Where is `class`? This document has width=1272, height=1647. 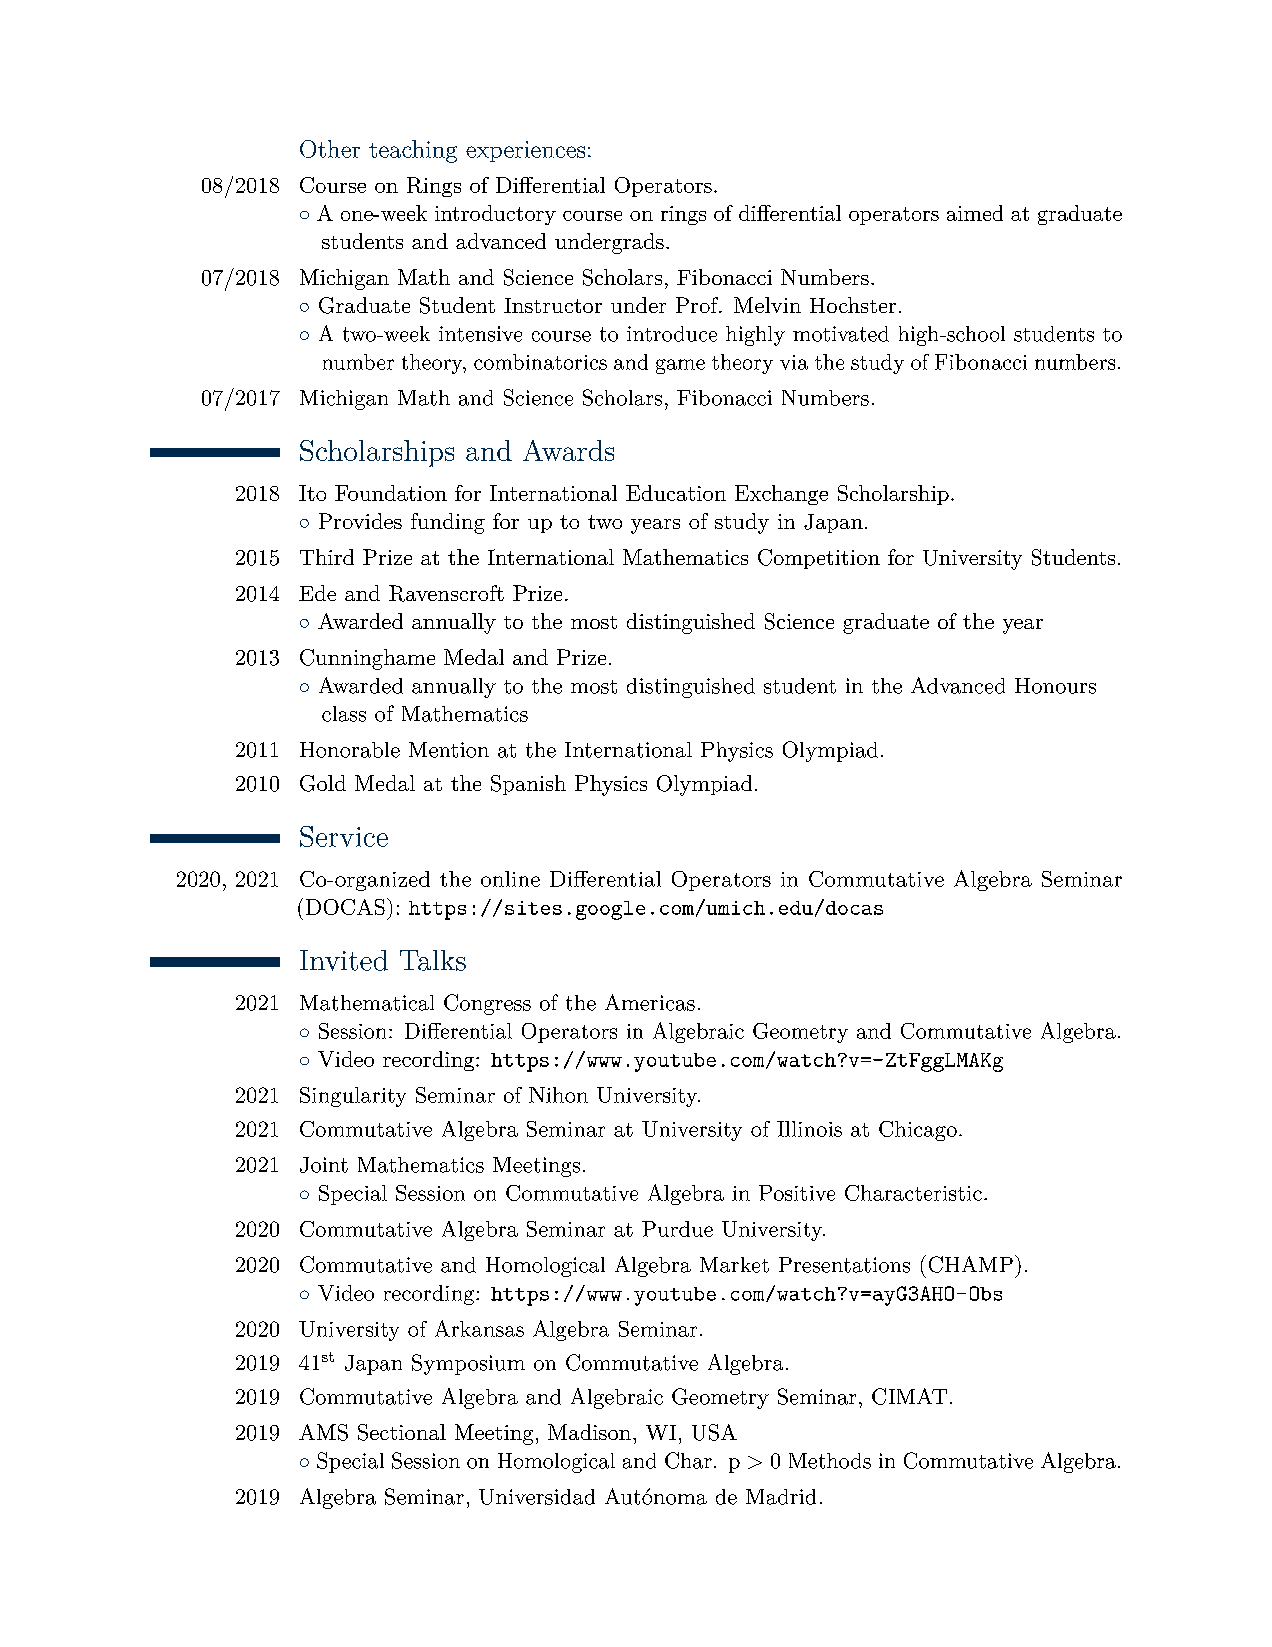
class is located at coordinates (344, 714).
